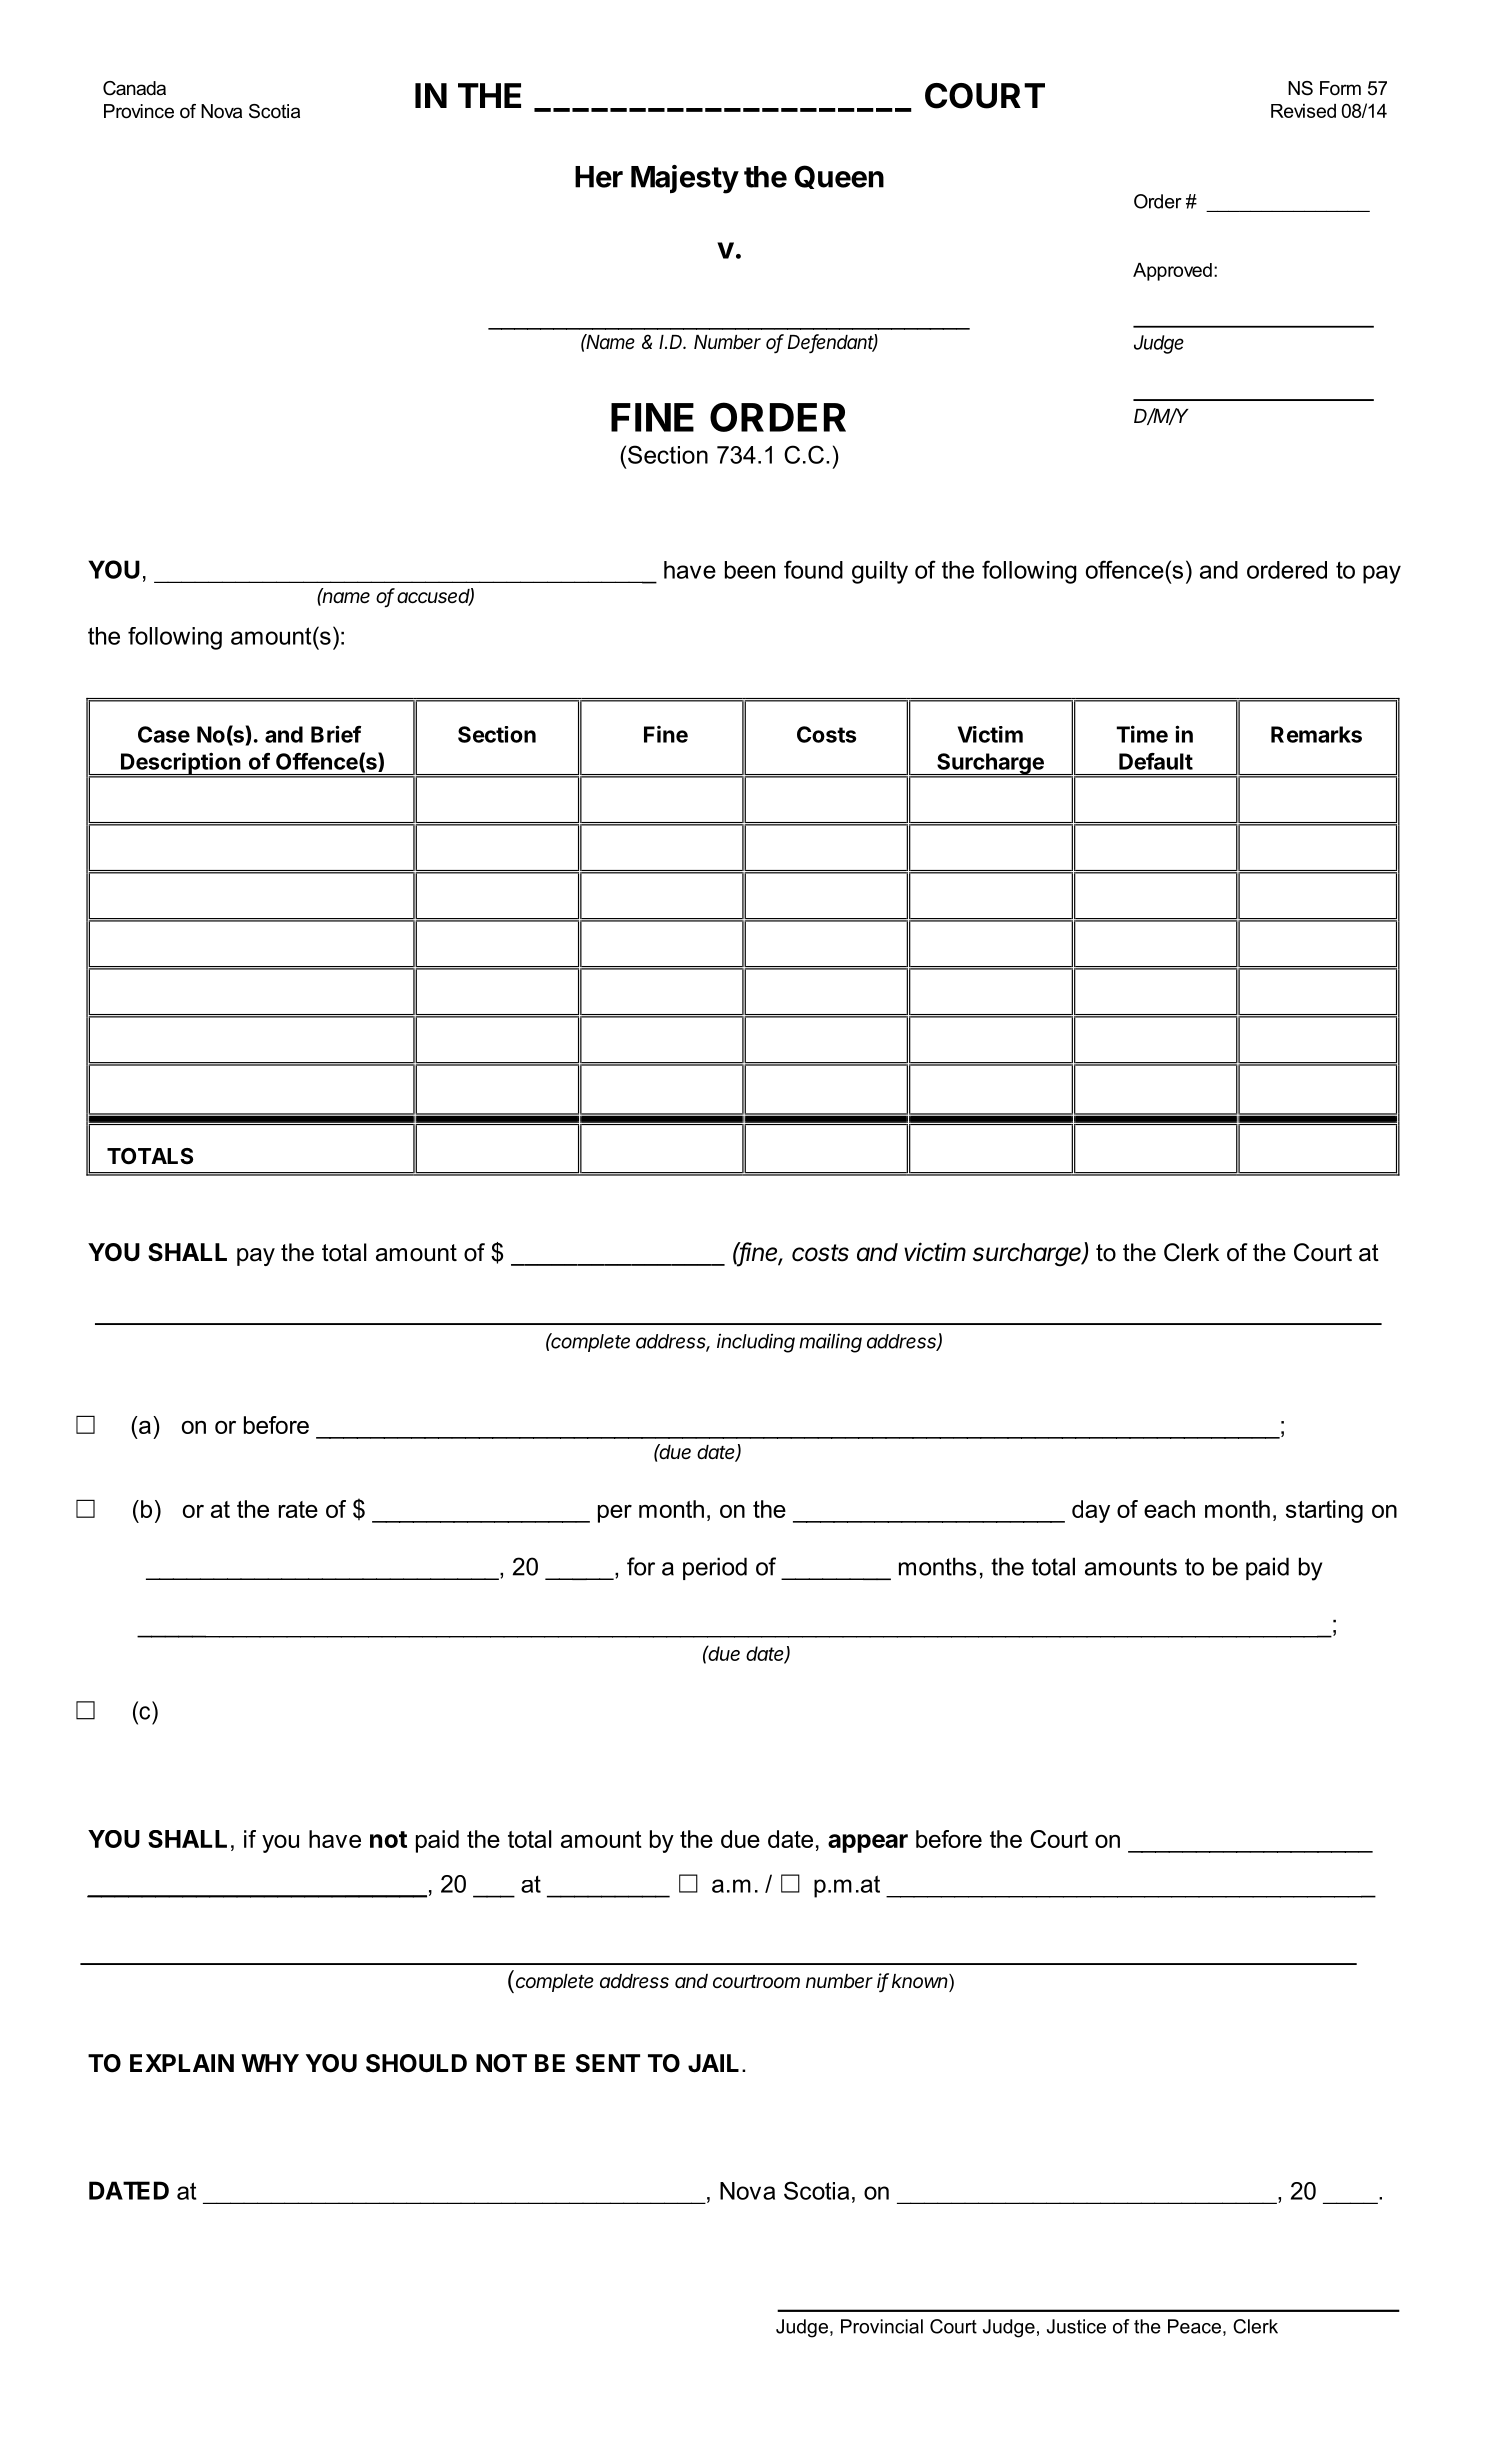 This document has width=1492, height=2457. Describe the element at coordinates (139, 111) in the document. I see `Province` at that location.
